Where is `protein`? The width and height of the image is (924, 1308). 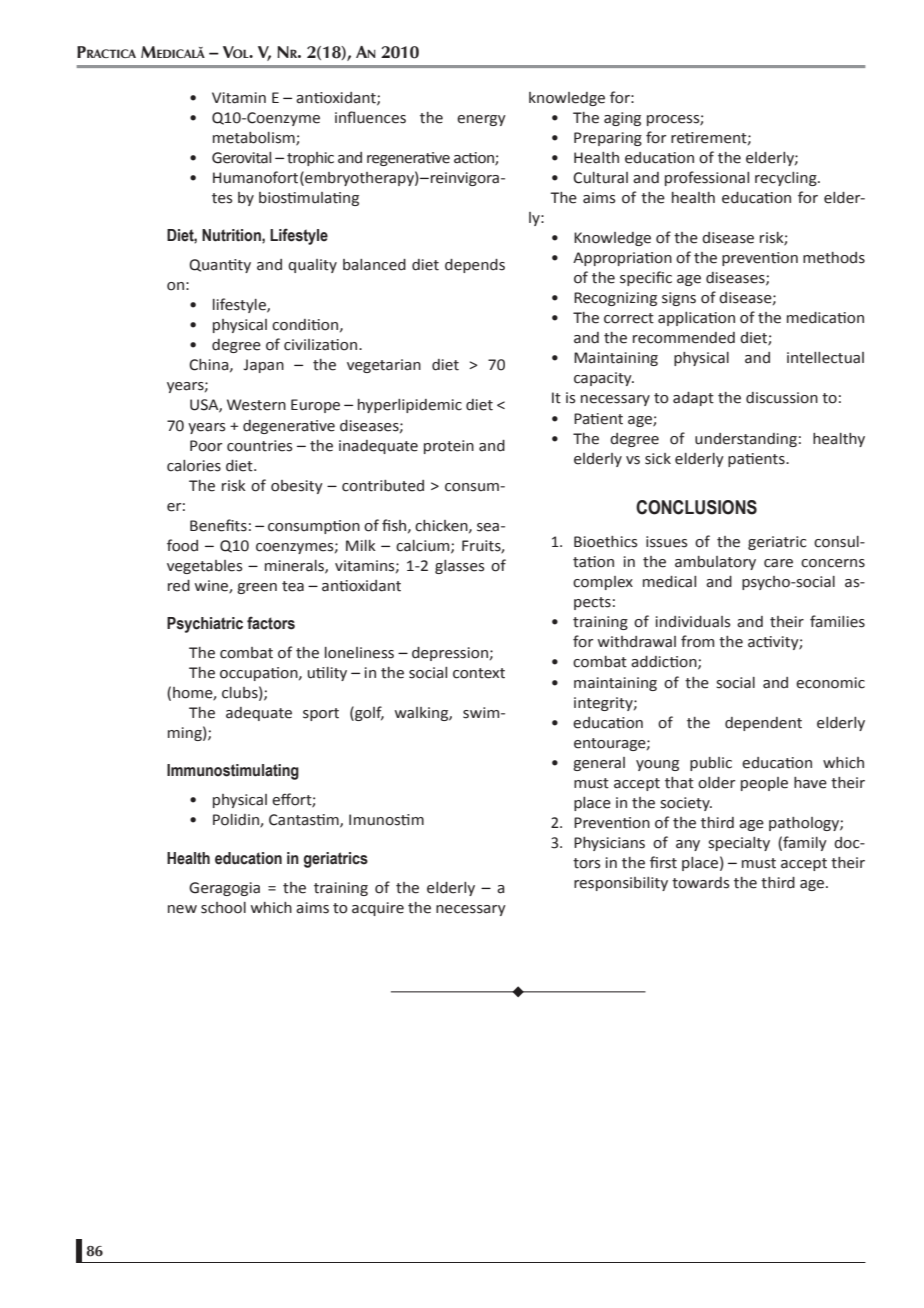
protein is located at coordinates (449, 447).
